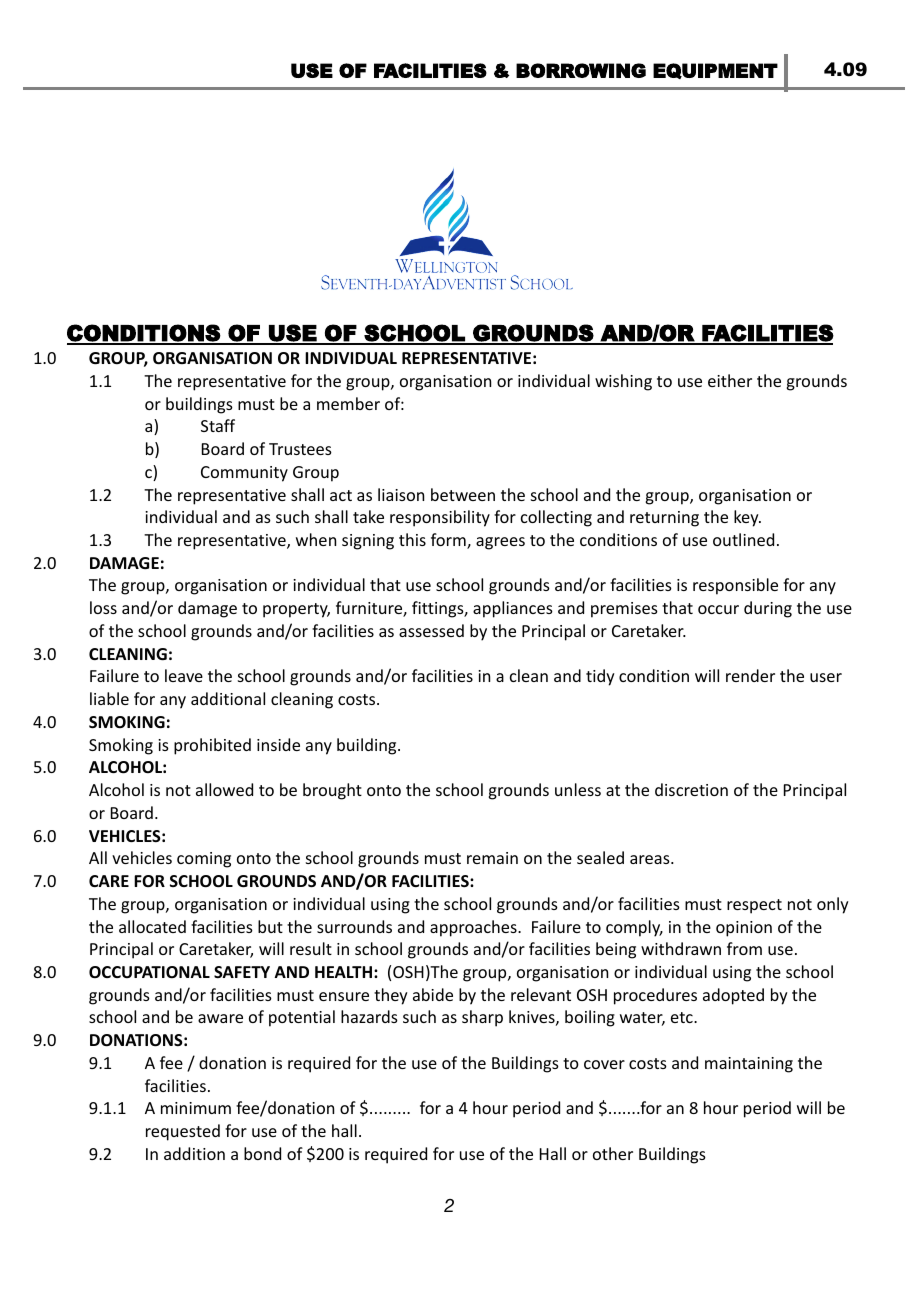  Describe the element at coordinates (431, 630) in the document. I see `assessed` at that location.
